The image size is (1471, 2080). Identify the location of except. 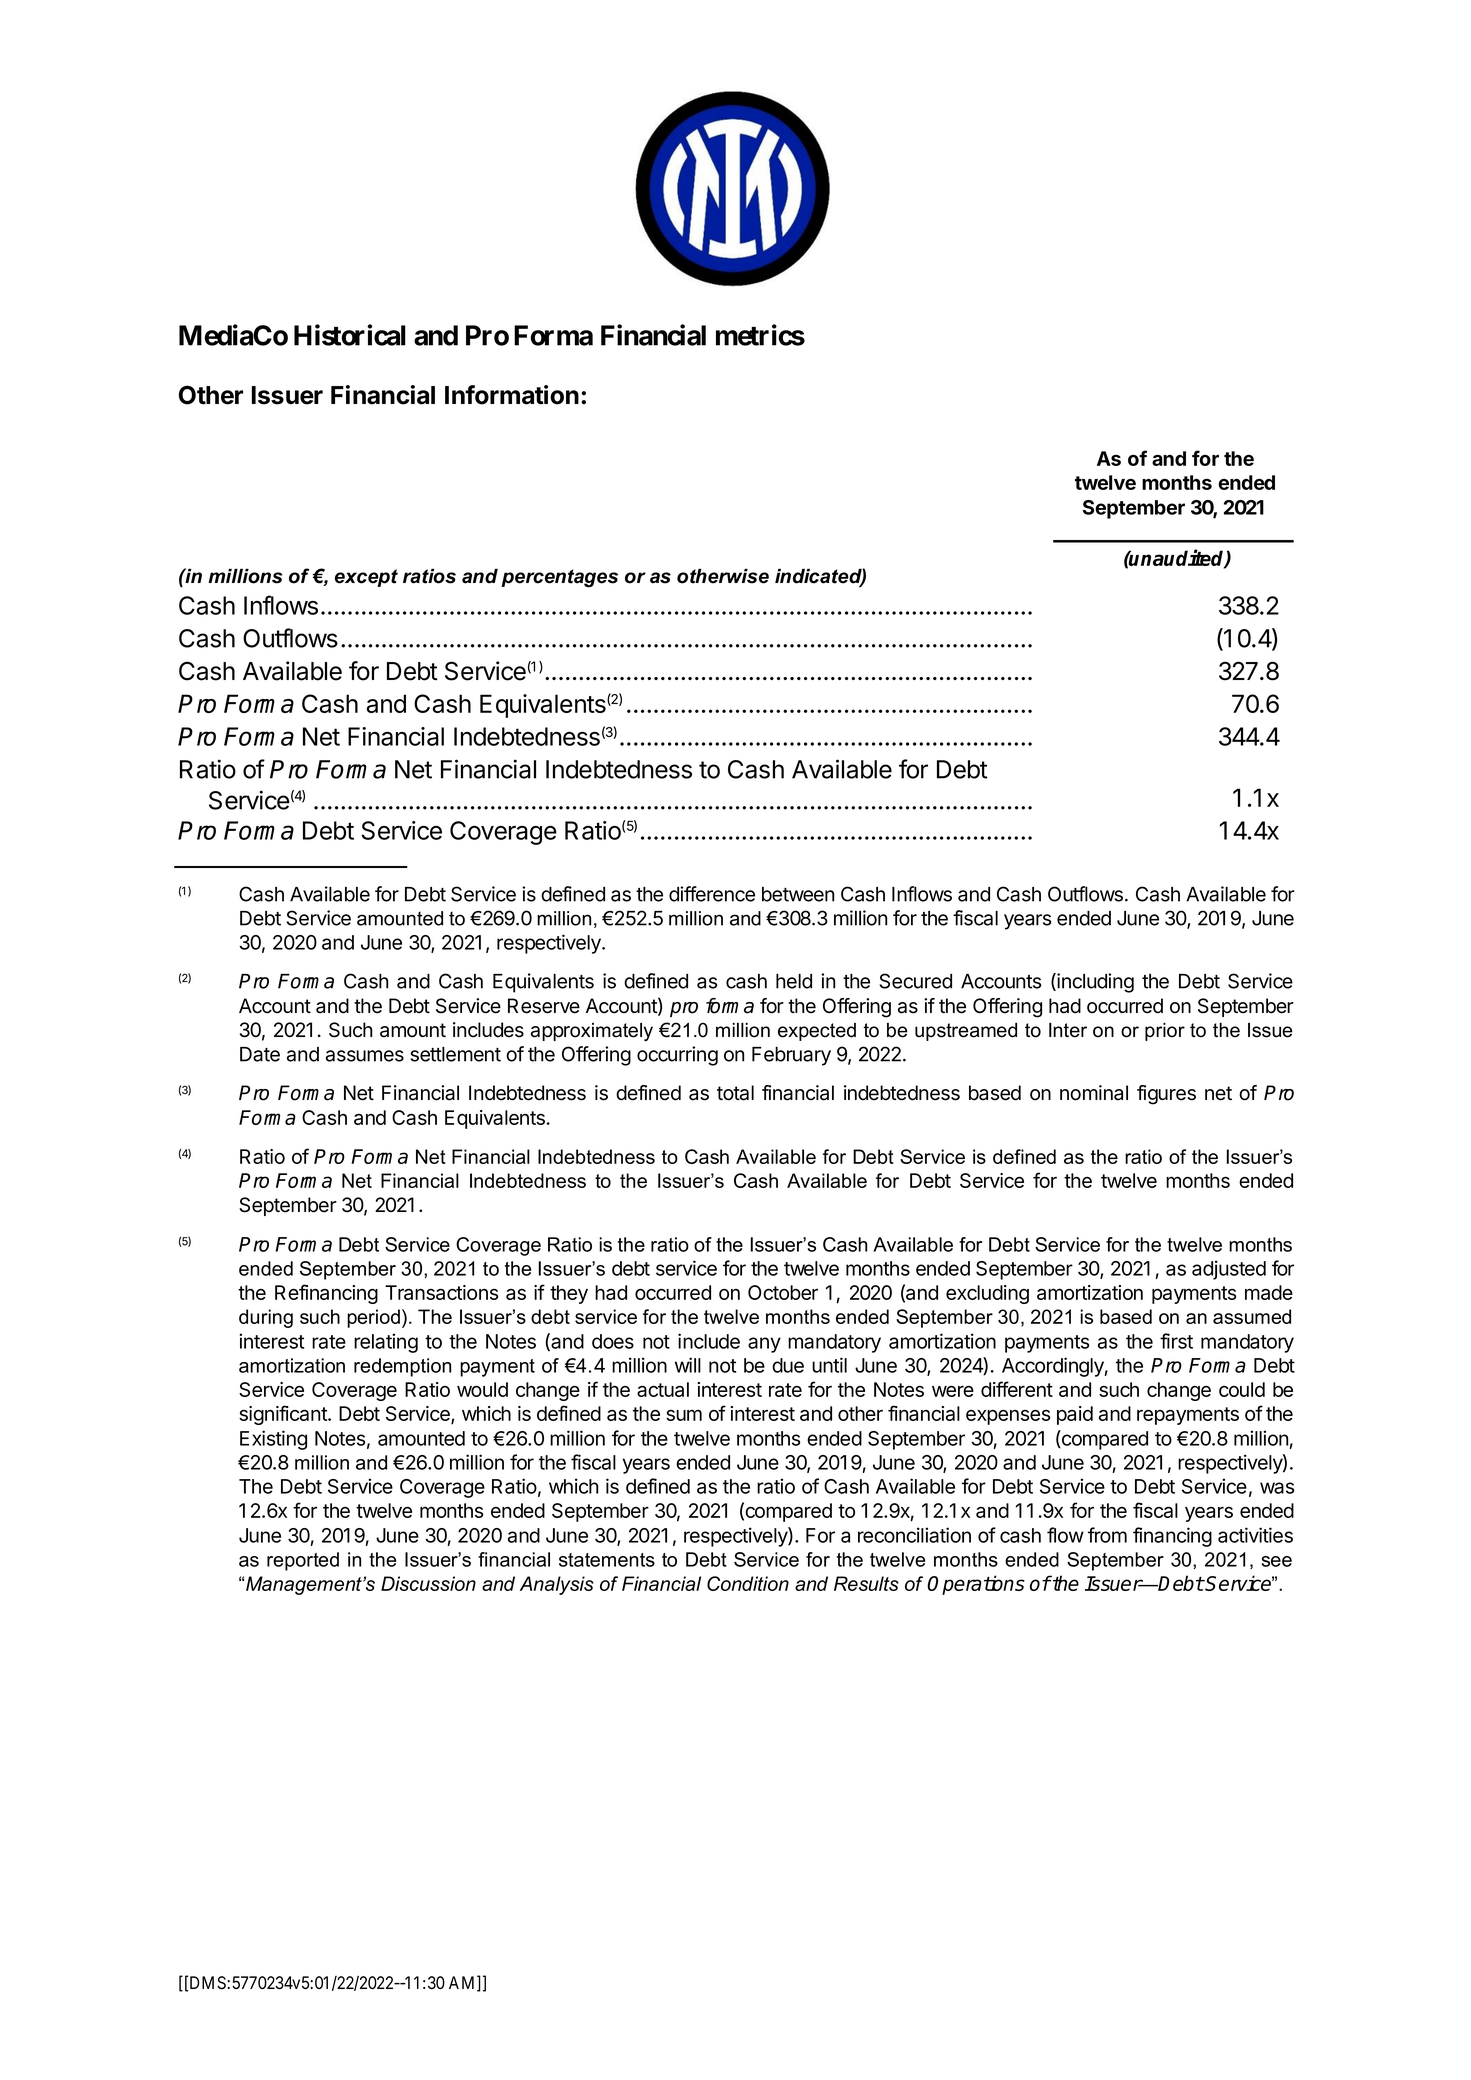
(366, 578).
